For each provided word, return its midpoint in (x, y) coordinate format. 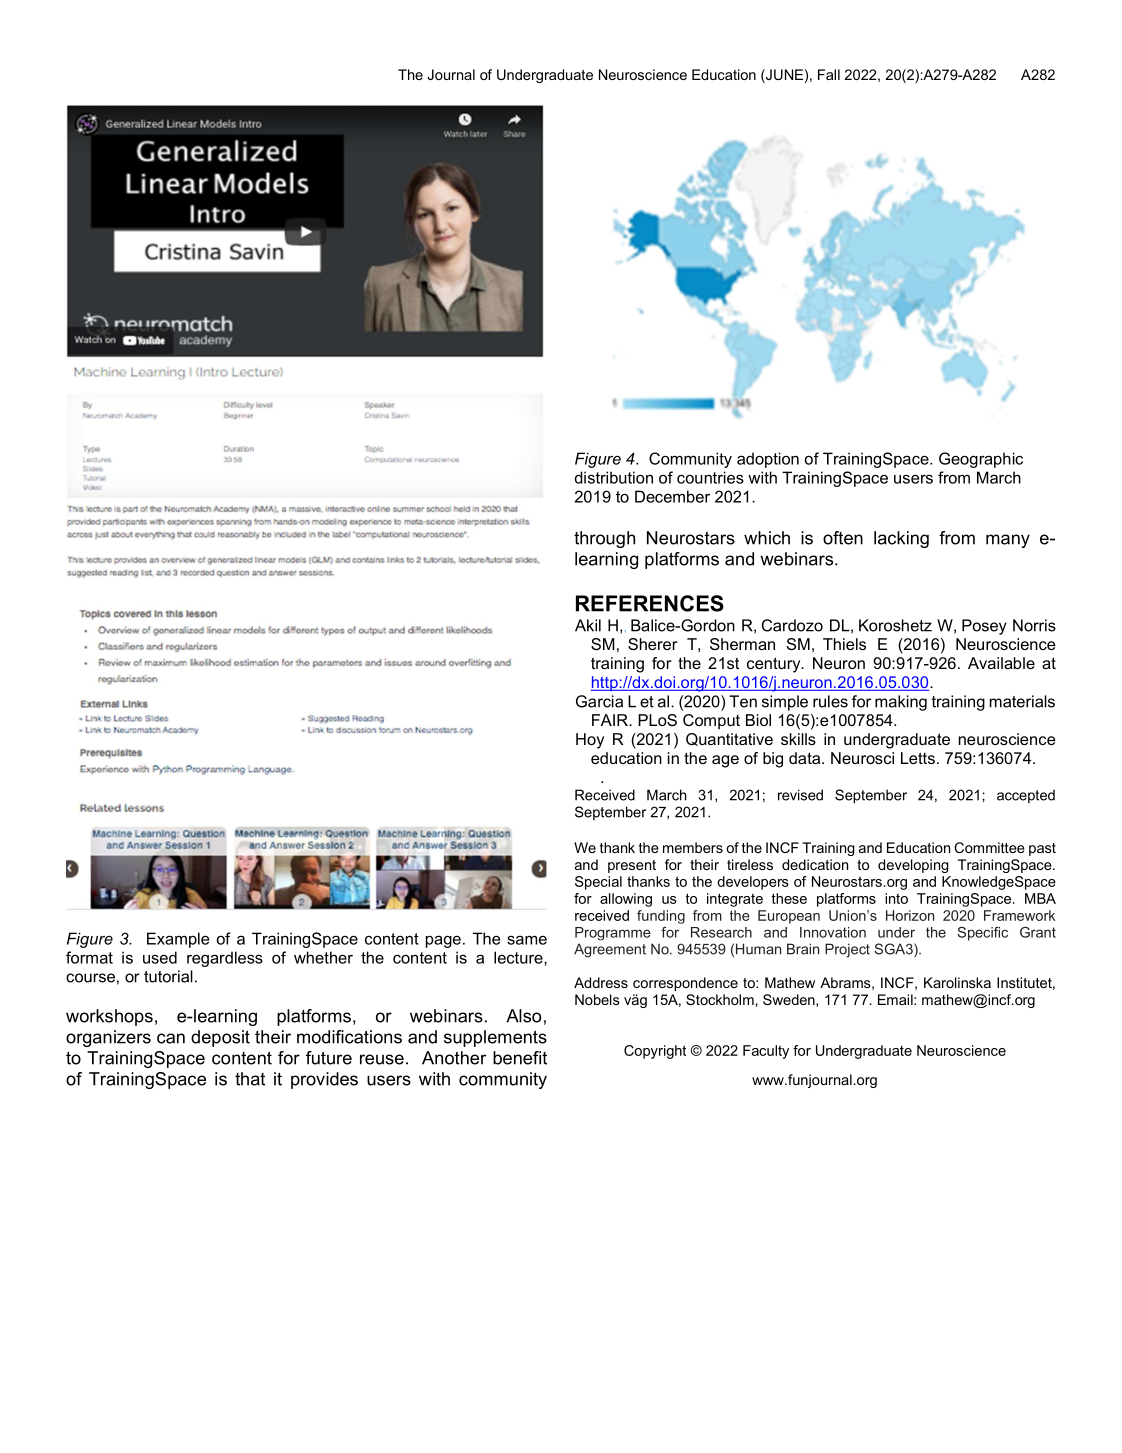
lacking (901, 539)
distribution (614, 477)
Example (178, 940)
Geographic (981, 460)
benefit (520, 1058)
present (632, 866)
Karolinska (957, 982)
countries (710, 477)
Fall (829, 74)
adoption (768, 460)
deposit (220, 1038)
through (604, 539)
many (1008, 541)
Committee (989, 847)
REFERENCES (650, 603)
